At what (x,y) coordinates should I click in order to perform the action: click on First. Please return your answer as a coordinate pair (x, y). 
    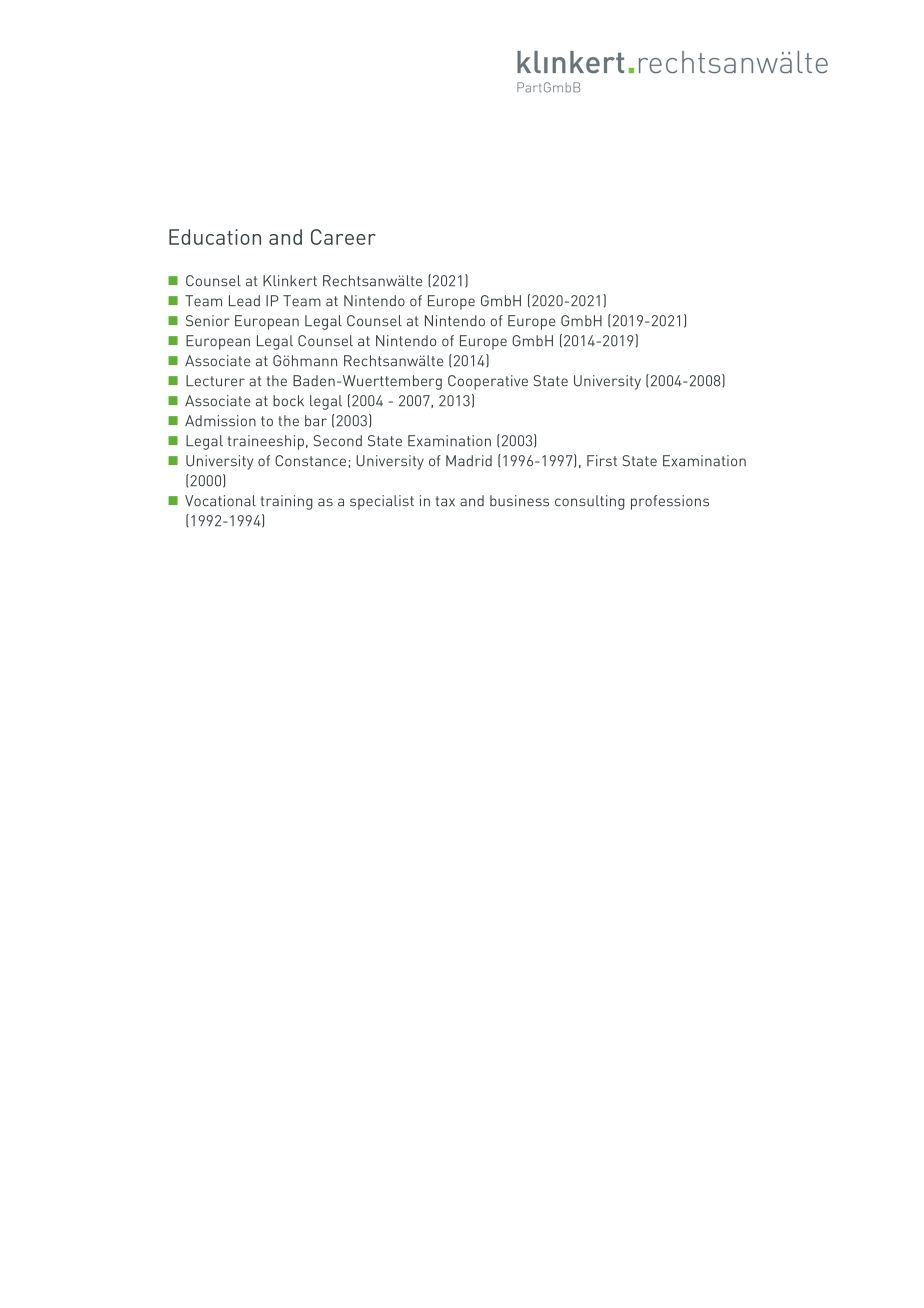
    Looking at the image, I should click on (602, 461).
